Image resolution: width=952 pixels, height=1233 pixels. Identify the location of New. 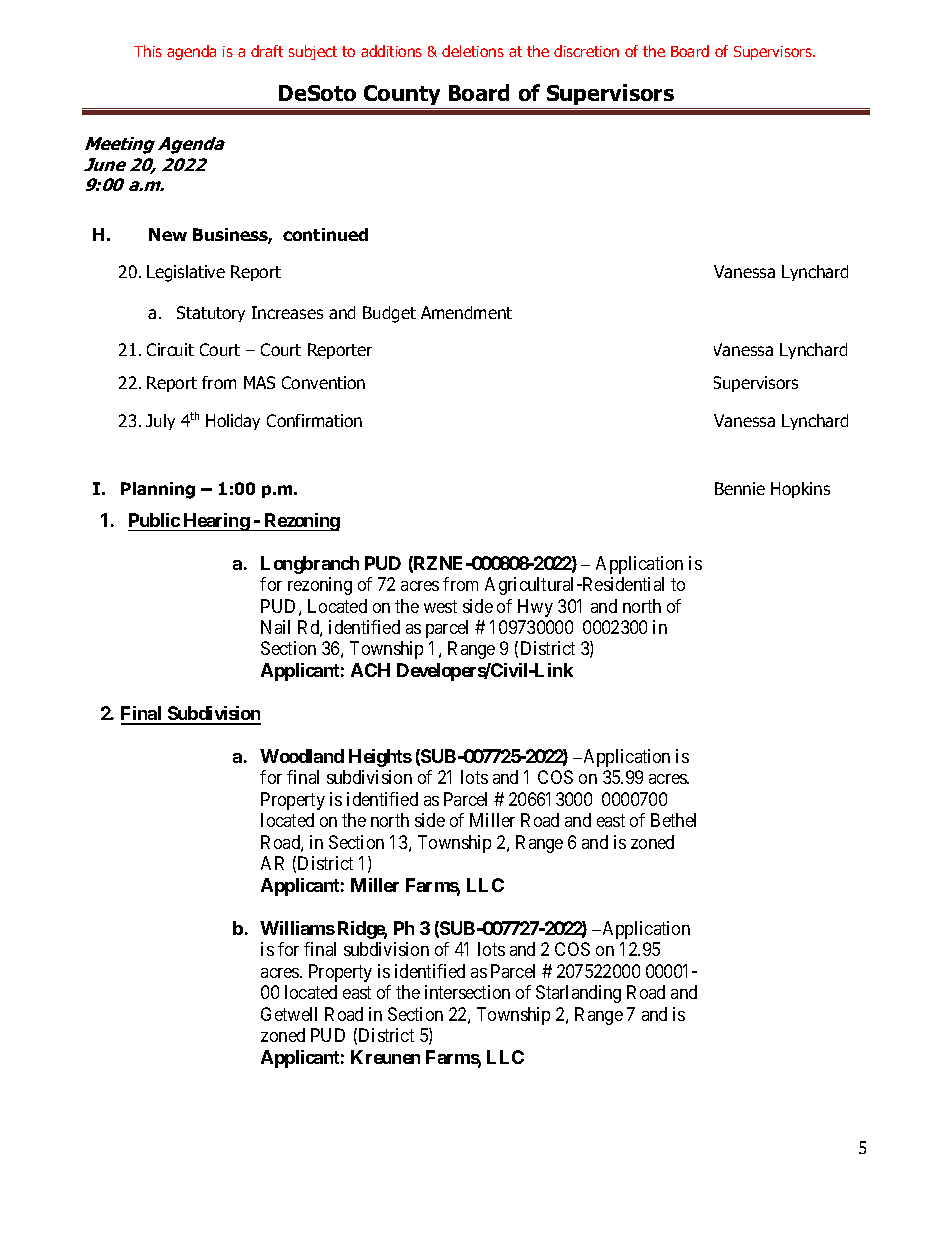
(168, 234).
